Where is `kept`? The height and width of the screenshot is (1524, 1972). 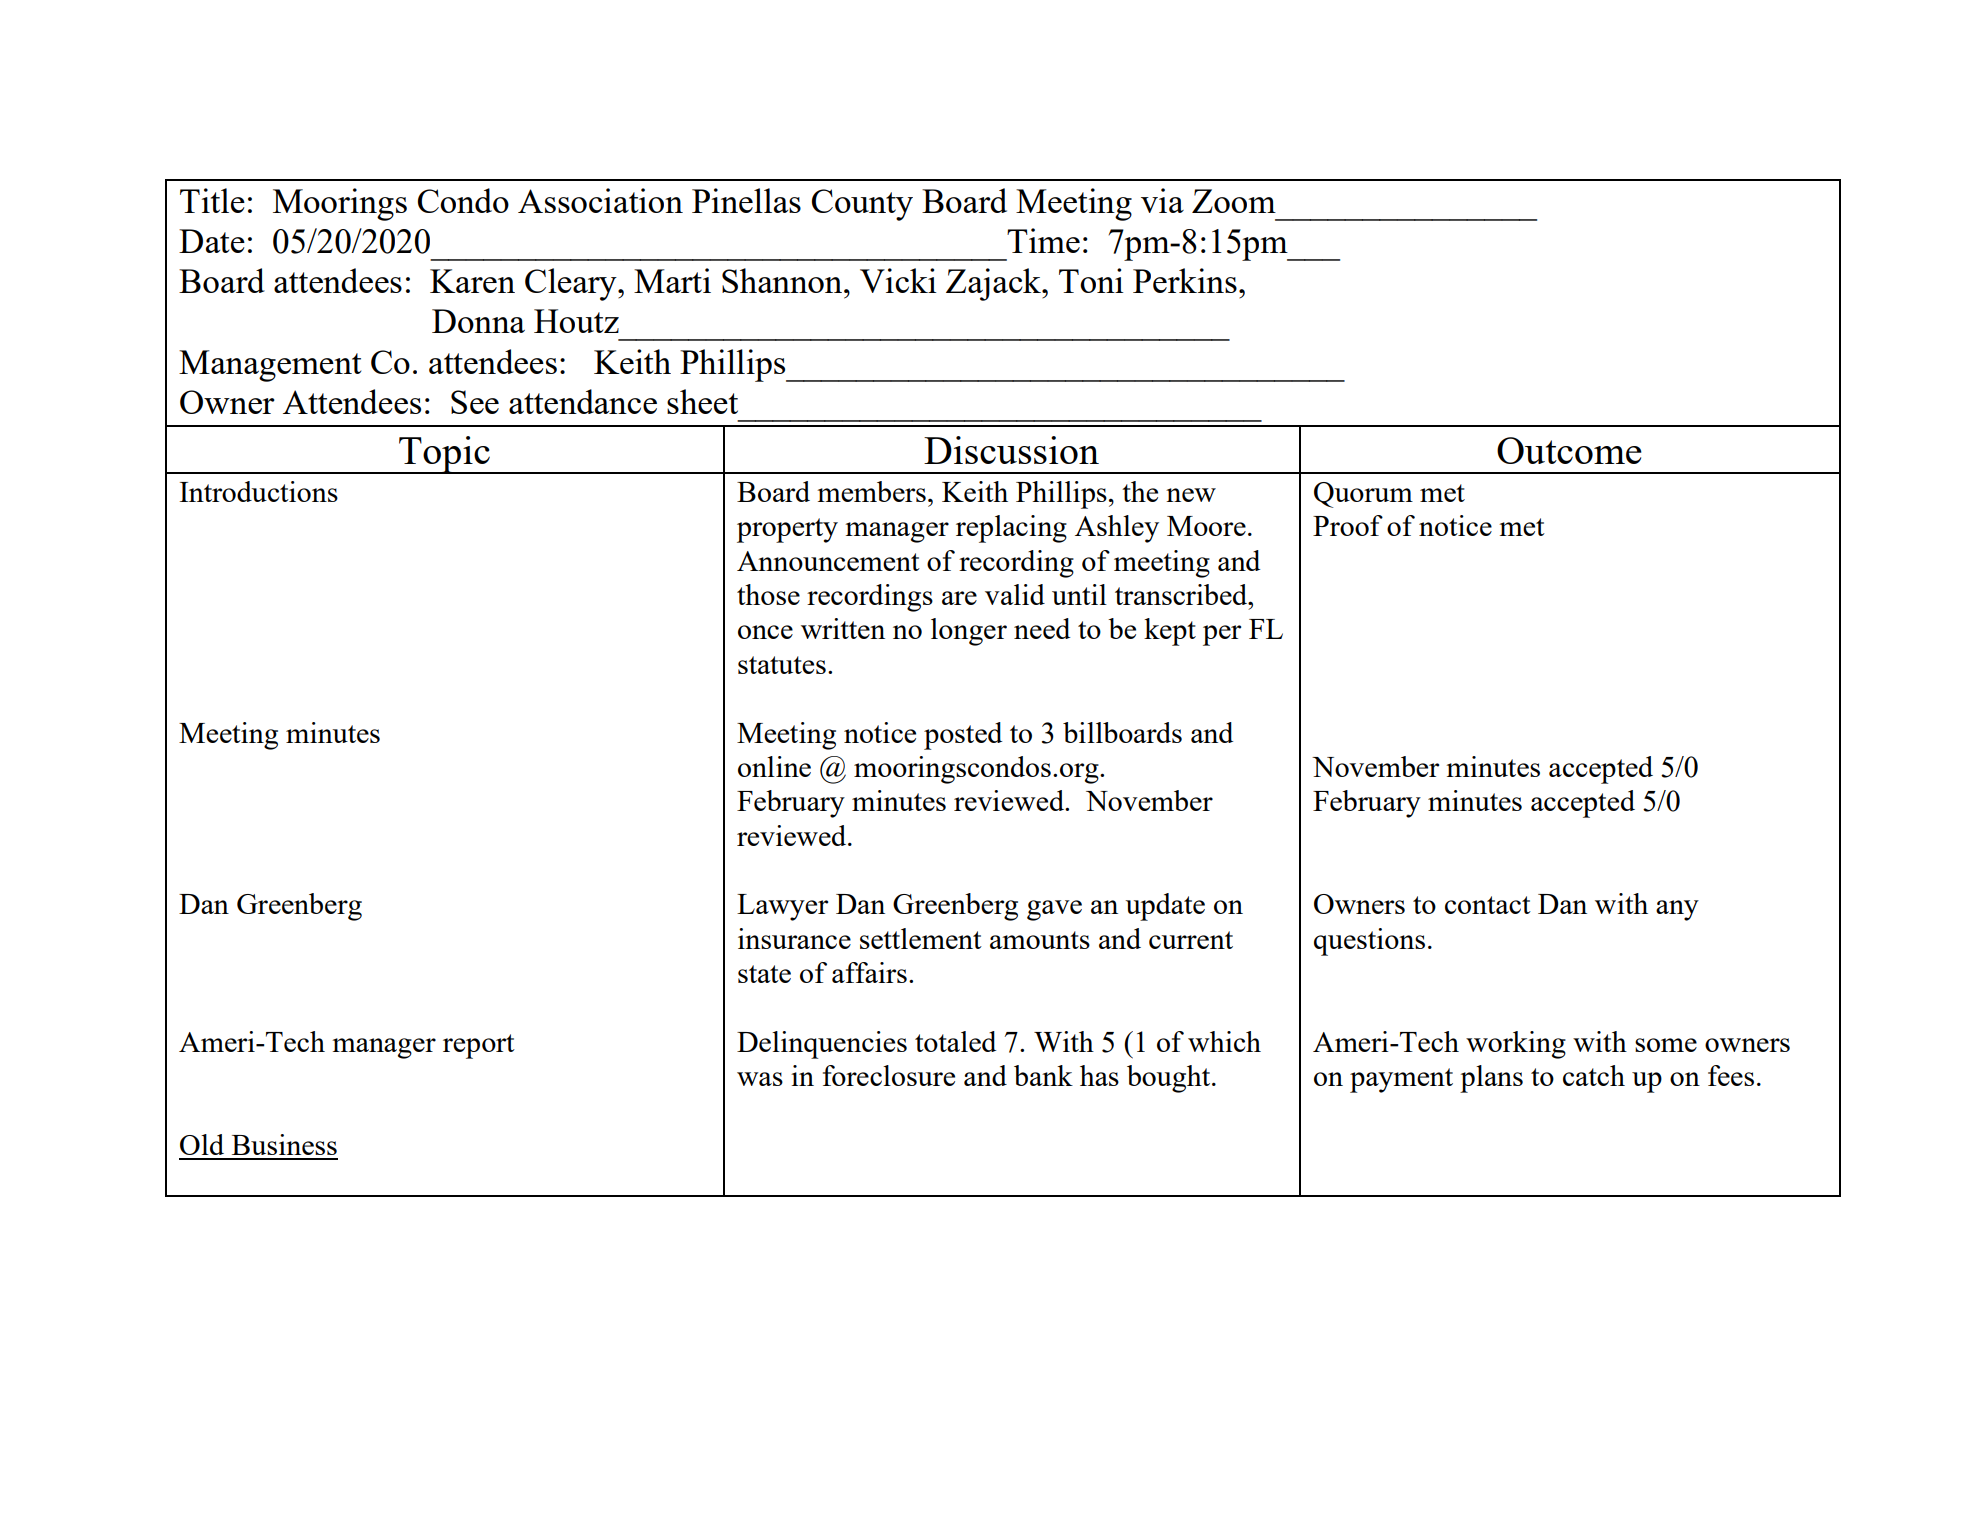 kept is located at coordinates (1170, 632).
